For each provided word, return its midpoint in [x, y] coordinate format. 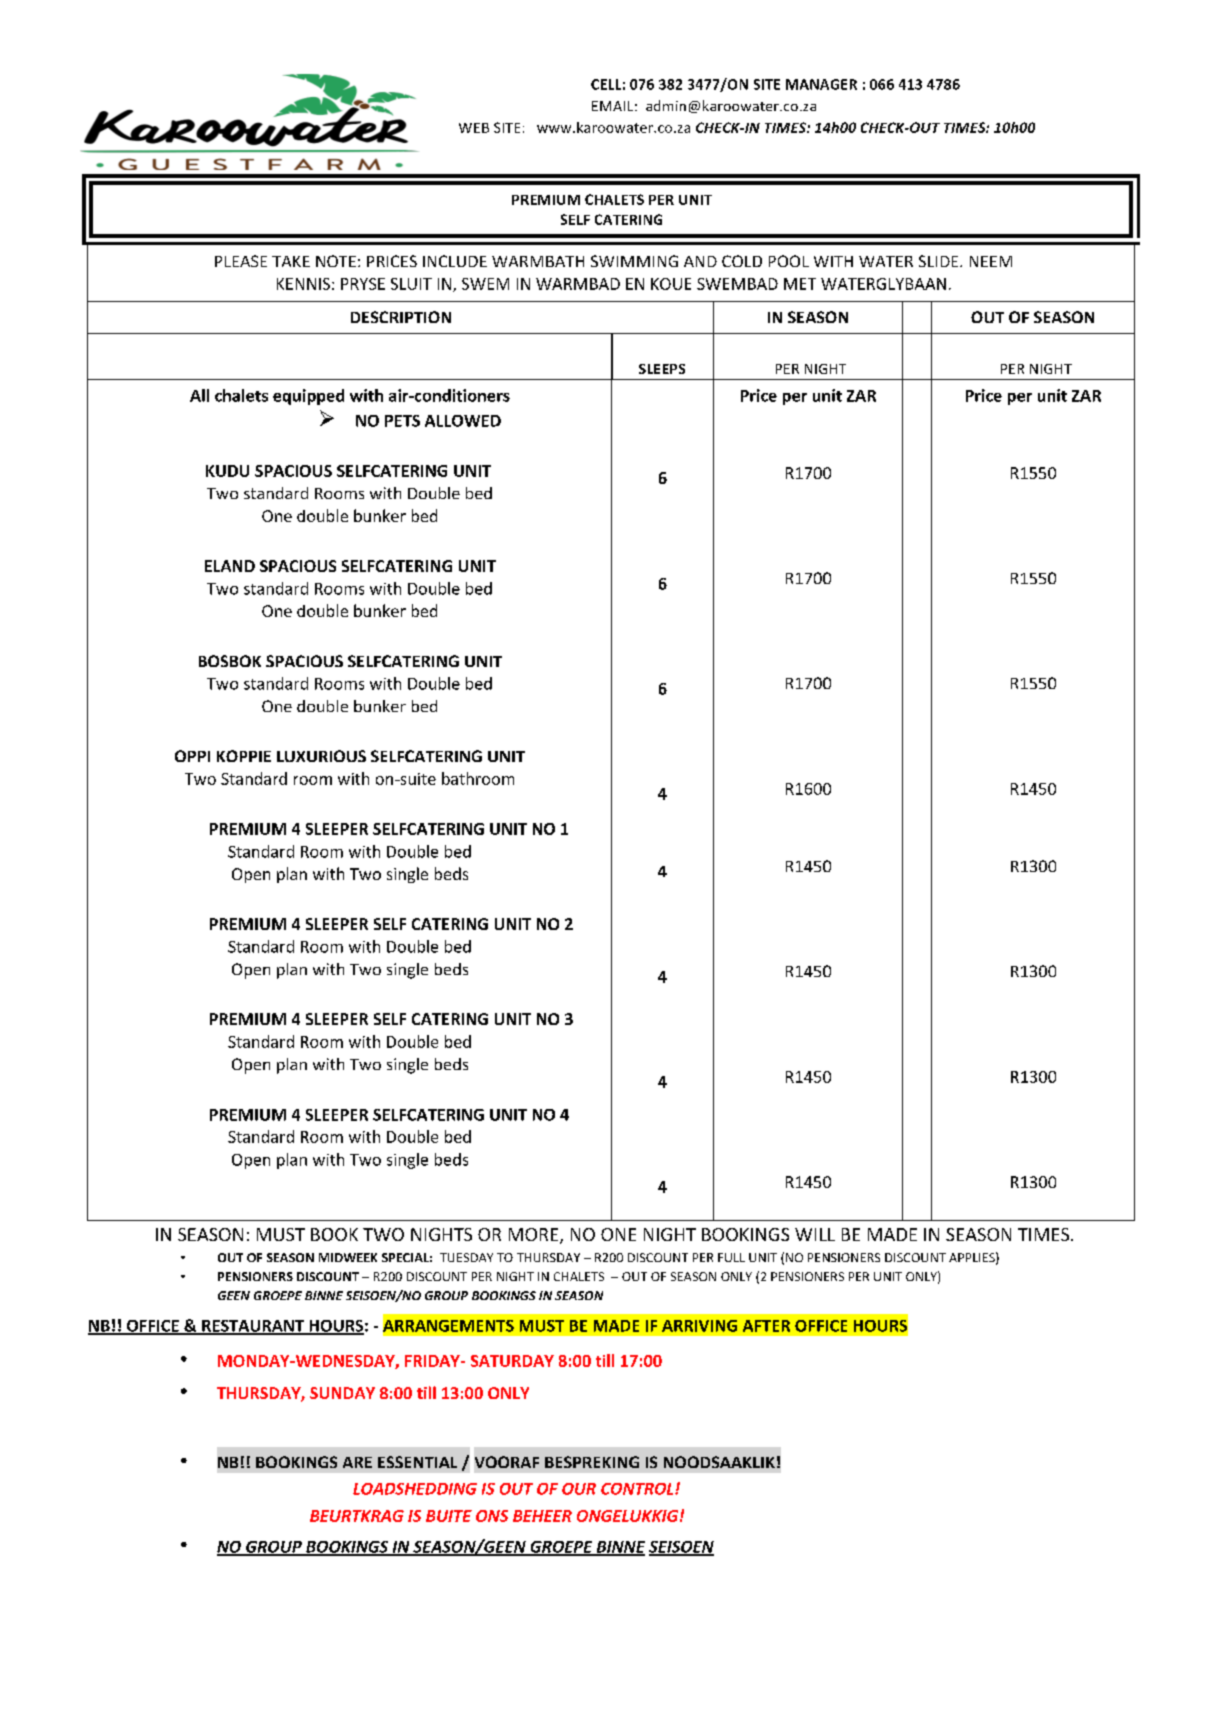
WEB [474, 128]
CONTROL [638, 1489]
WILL [815, 1234]
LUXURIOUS [321, 756]
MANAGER [821, 84]
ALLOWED [463, 421]
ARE [357, 1462]
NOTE [336, 261]
